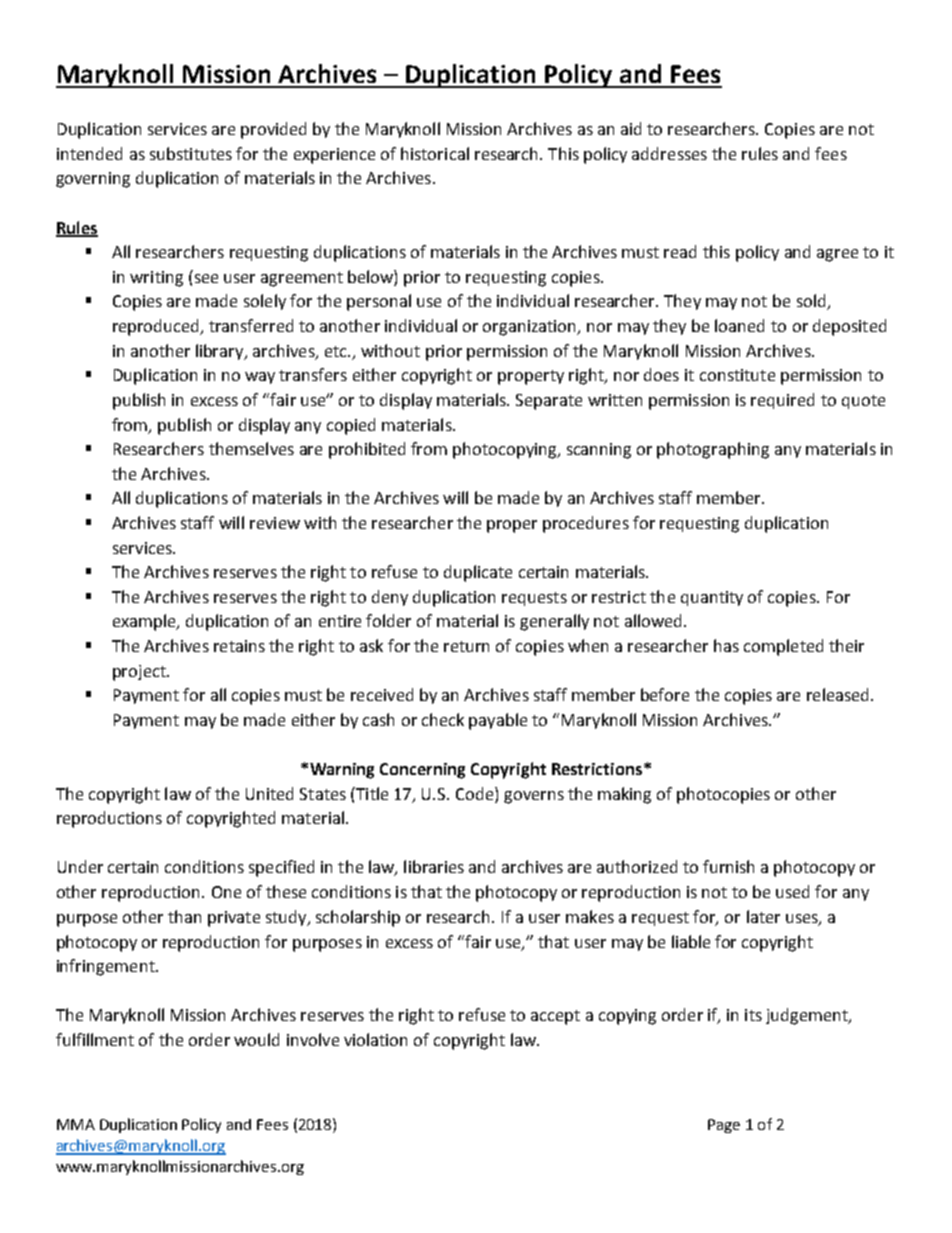  Describe the element at coordinates (724, 1126) in the screenshot. I see `Page` at that location.
